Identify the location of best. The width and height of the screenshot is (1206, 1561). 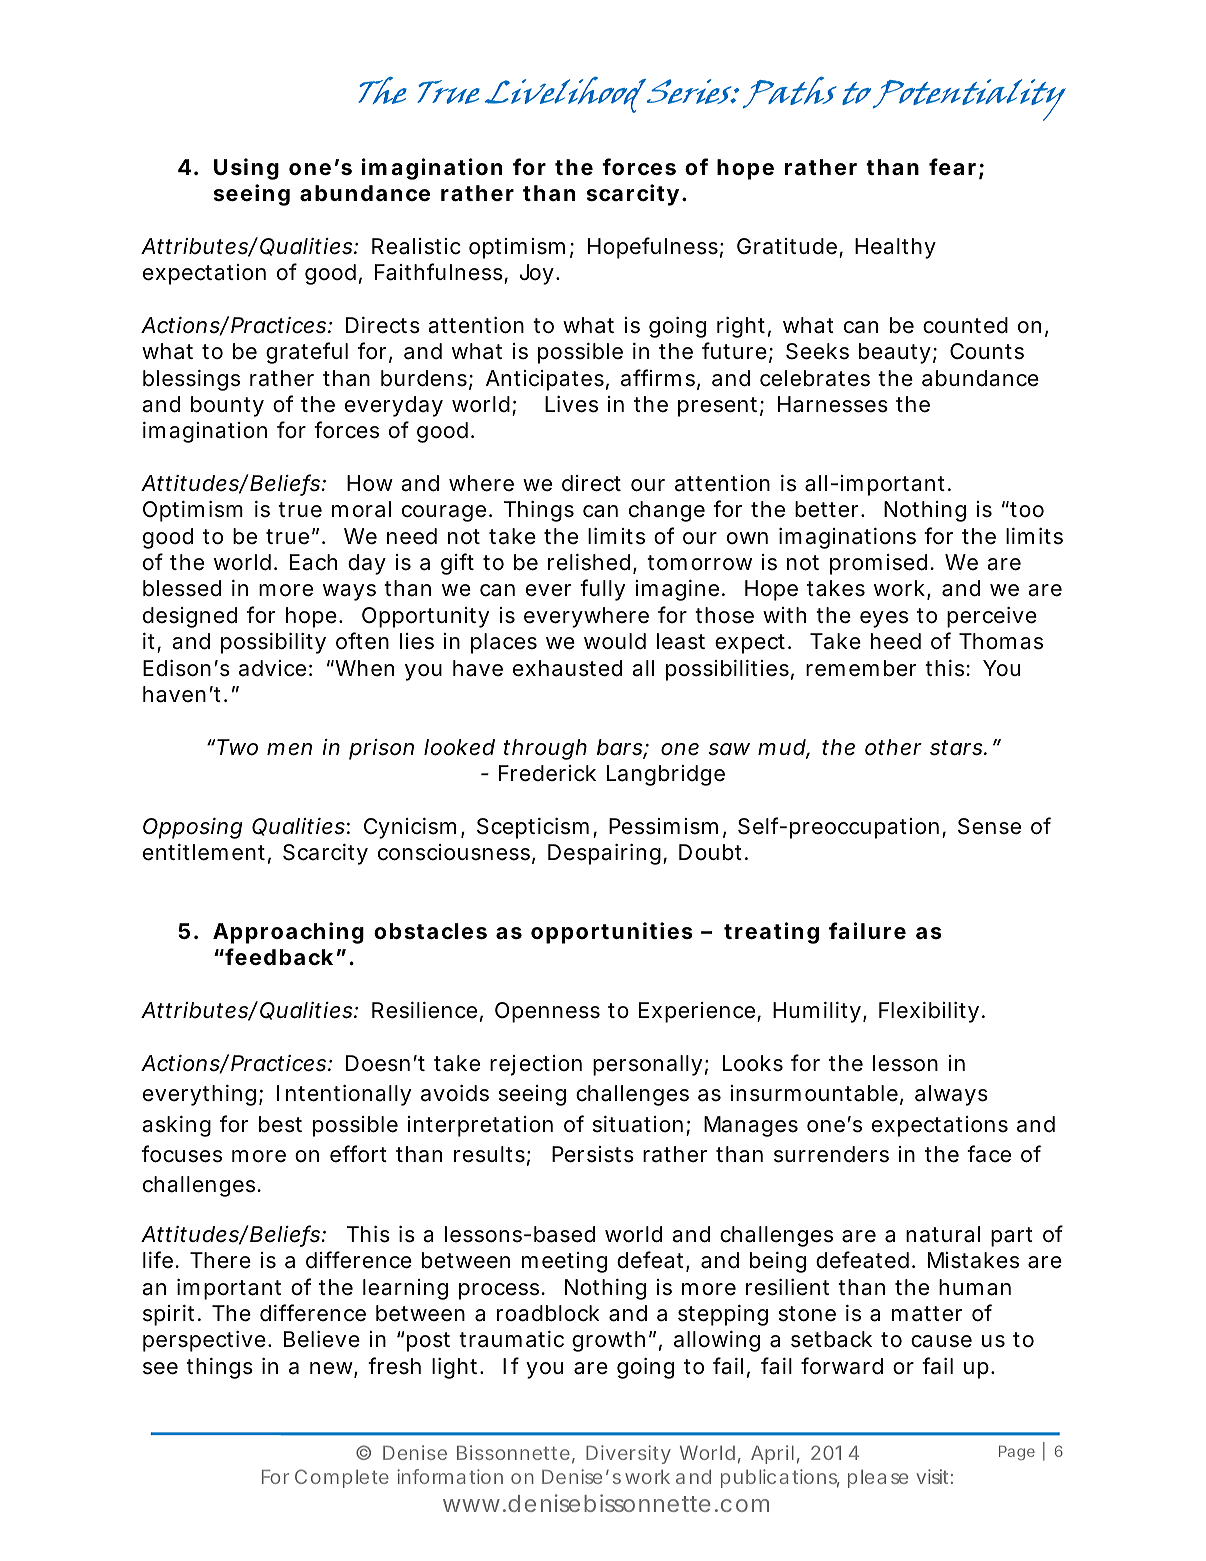
(280, 1124).
